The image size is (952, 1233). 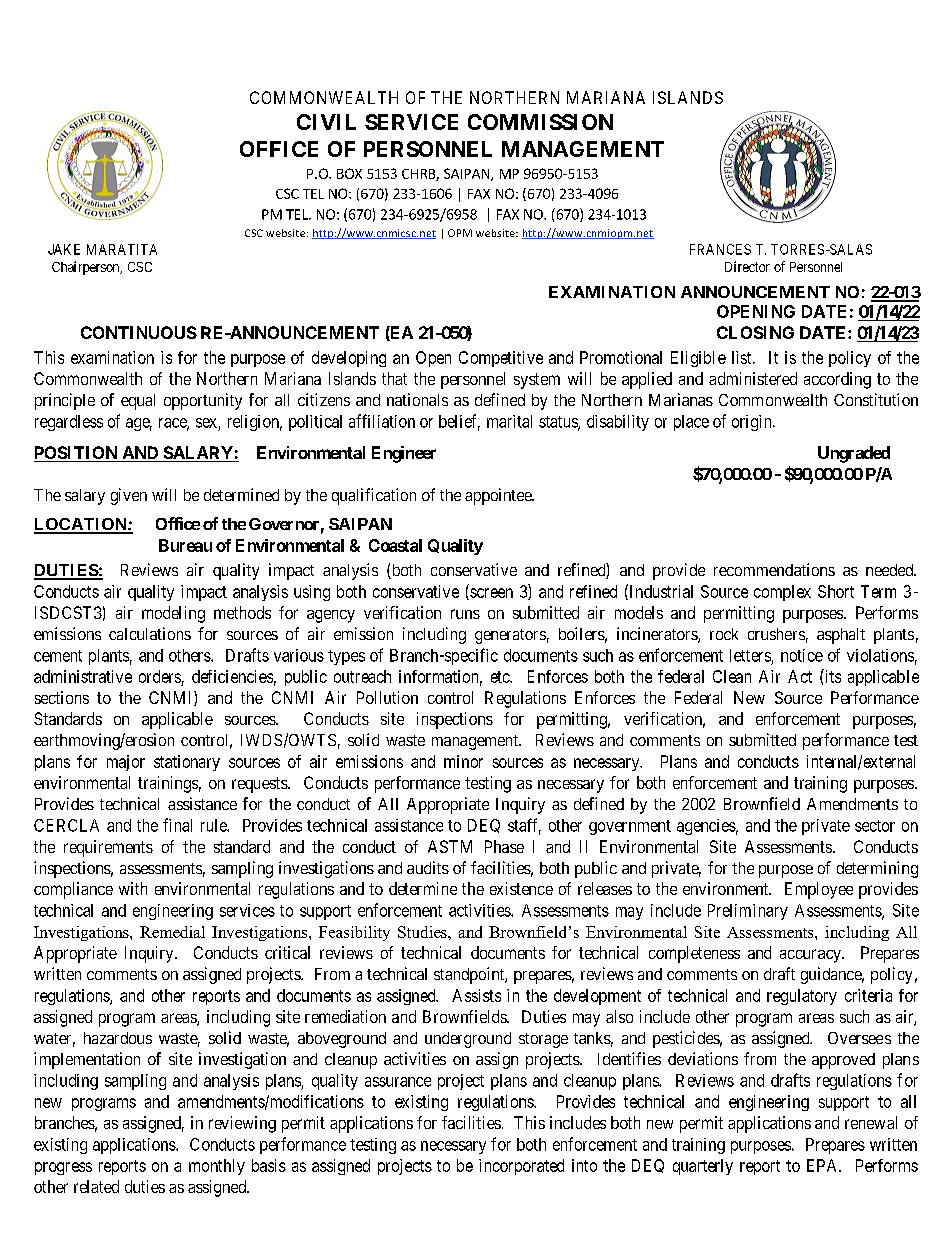 I want to click on etc, so click(x=501, y=677).
